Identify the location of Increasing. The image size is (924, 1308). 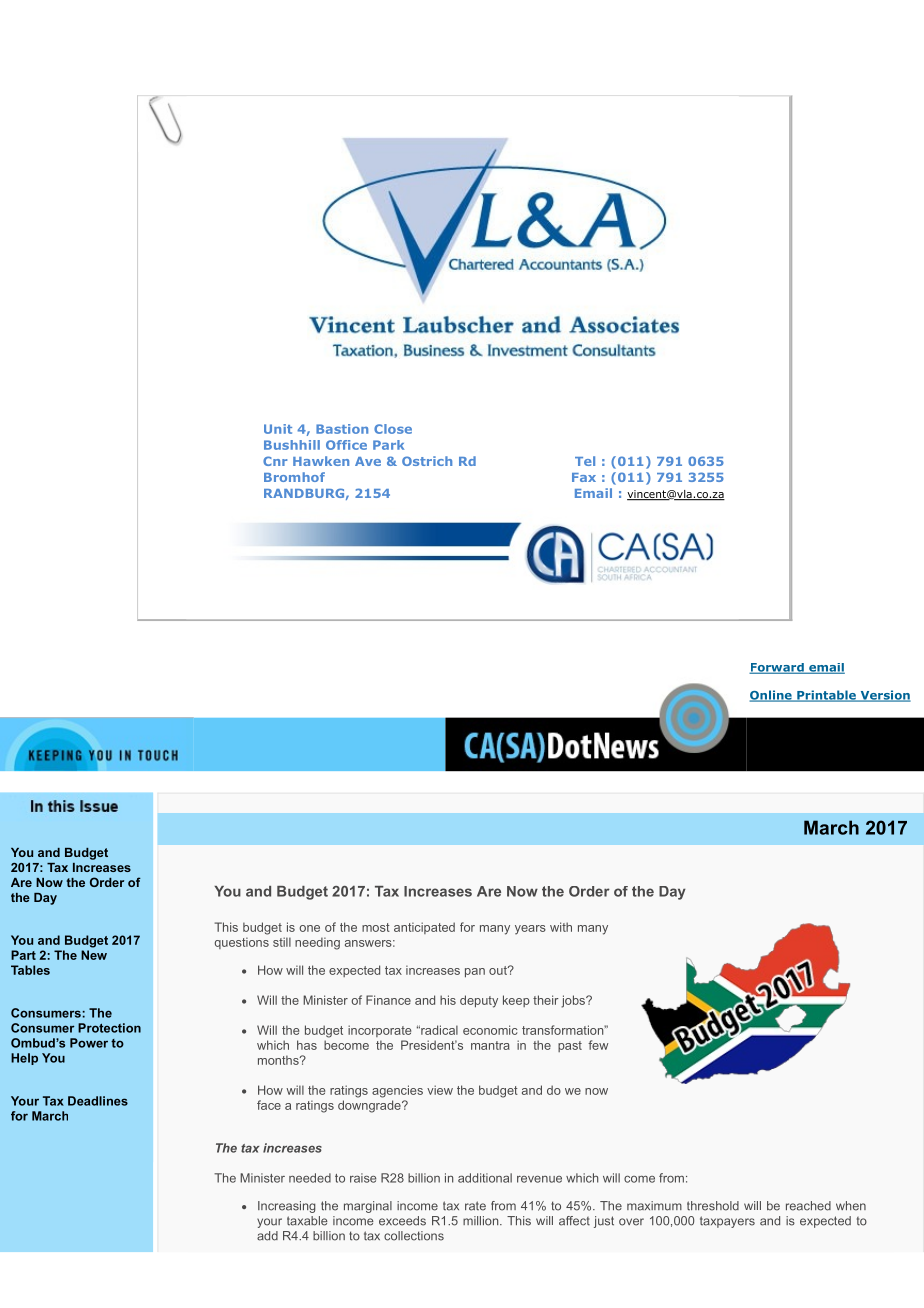
(287, 1207).
